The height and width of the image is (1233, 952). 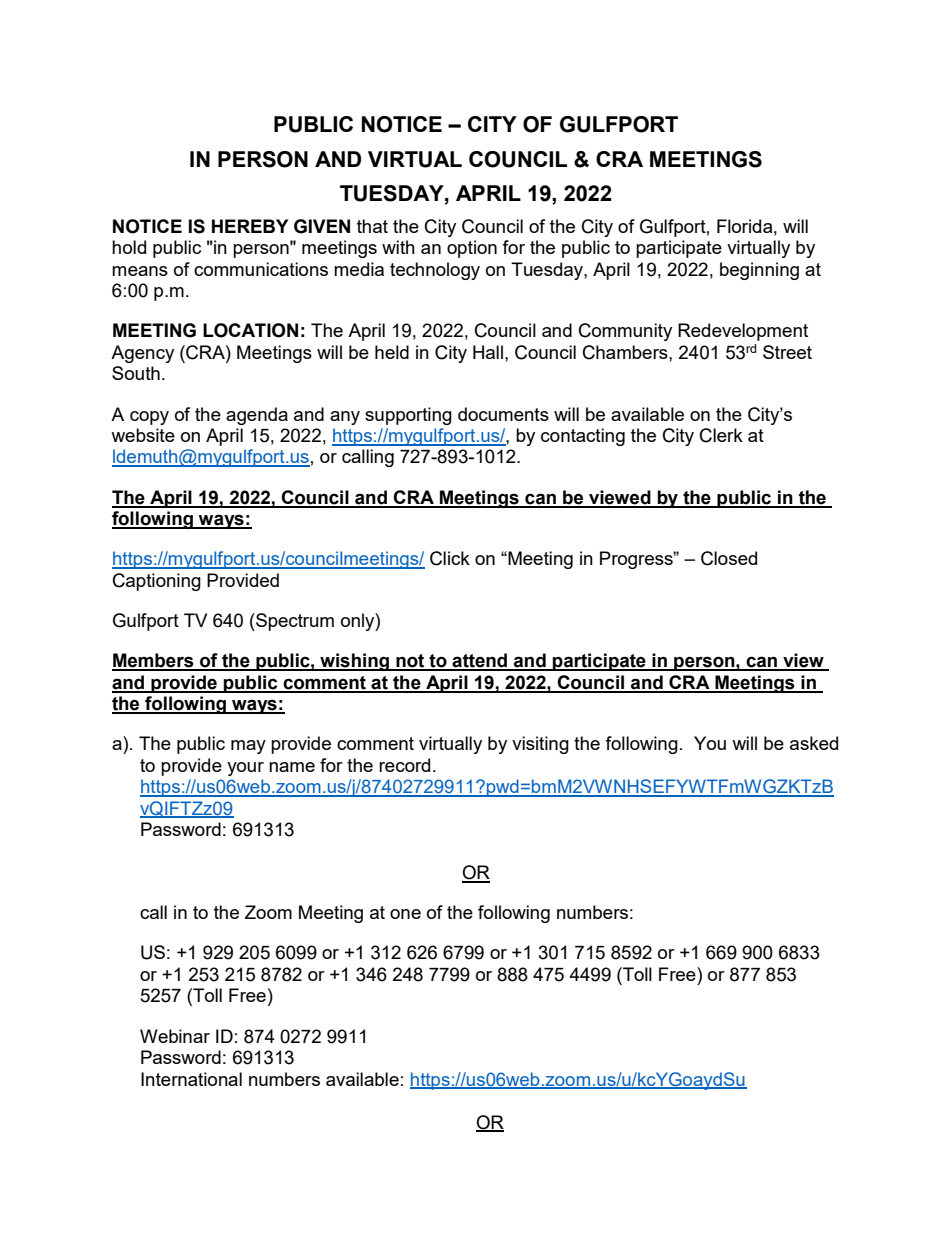 I want to click on Members, so click(x=154, y=661).
